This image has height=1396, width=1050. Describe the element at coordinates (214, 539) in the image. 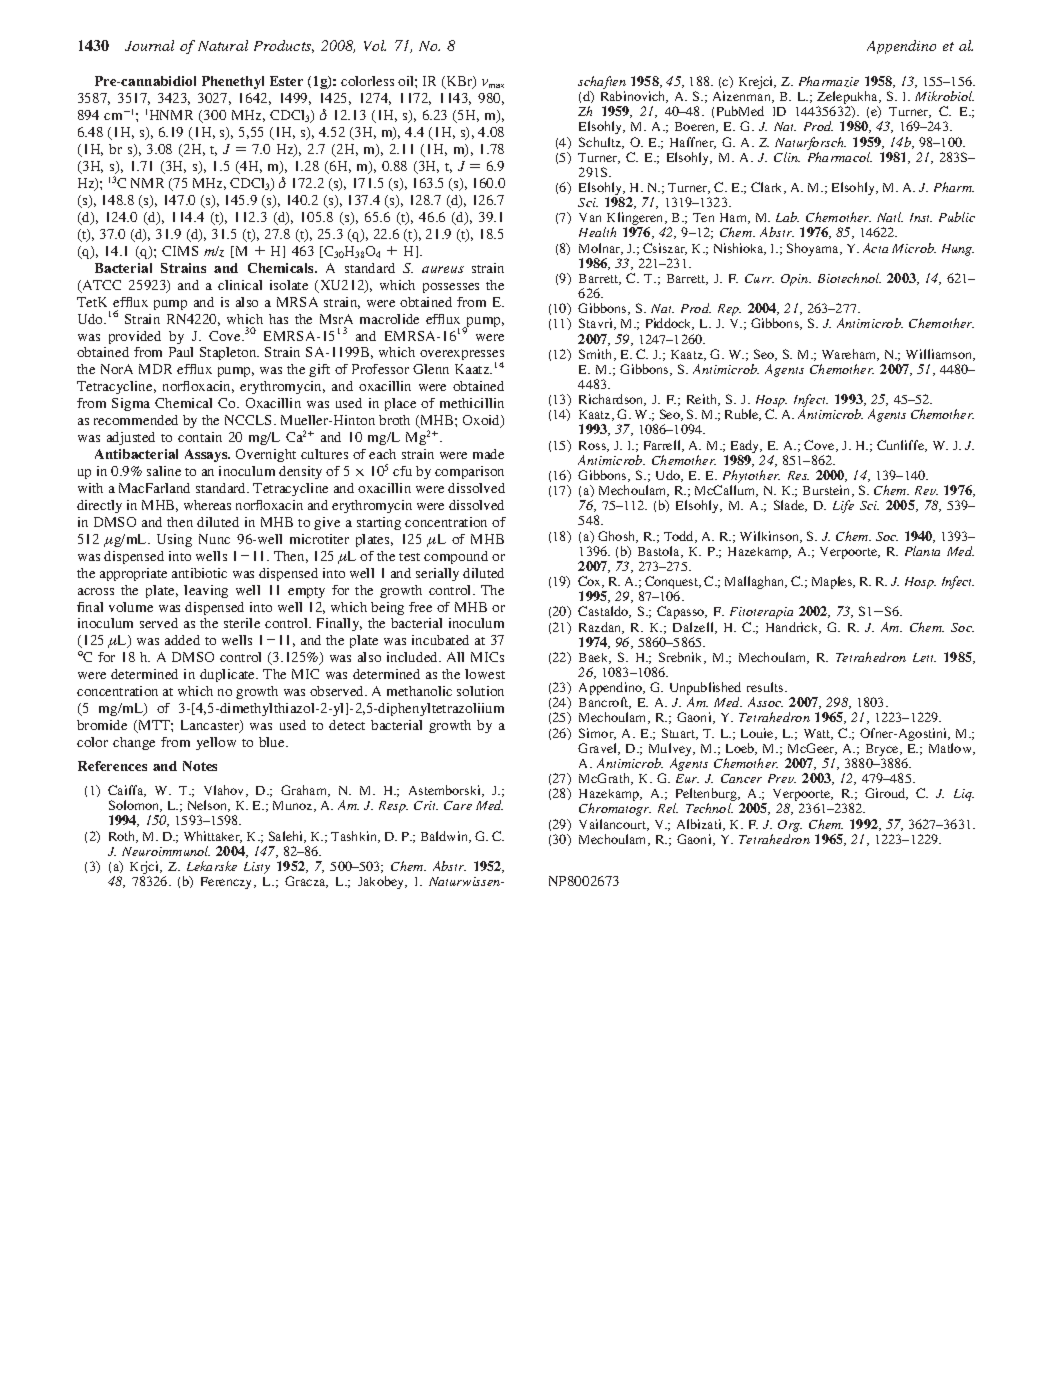

I see `Nunc` at that location.
